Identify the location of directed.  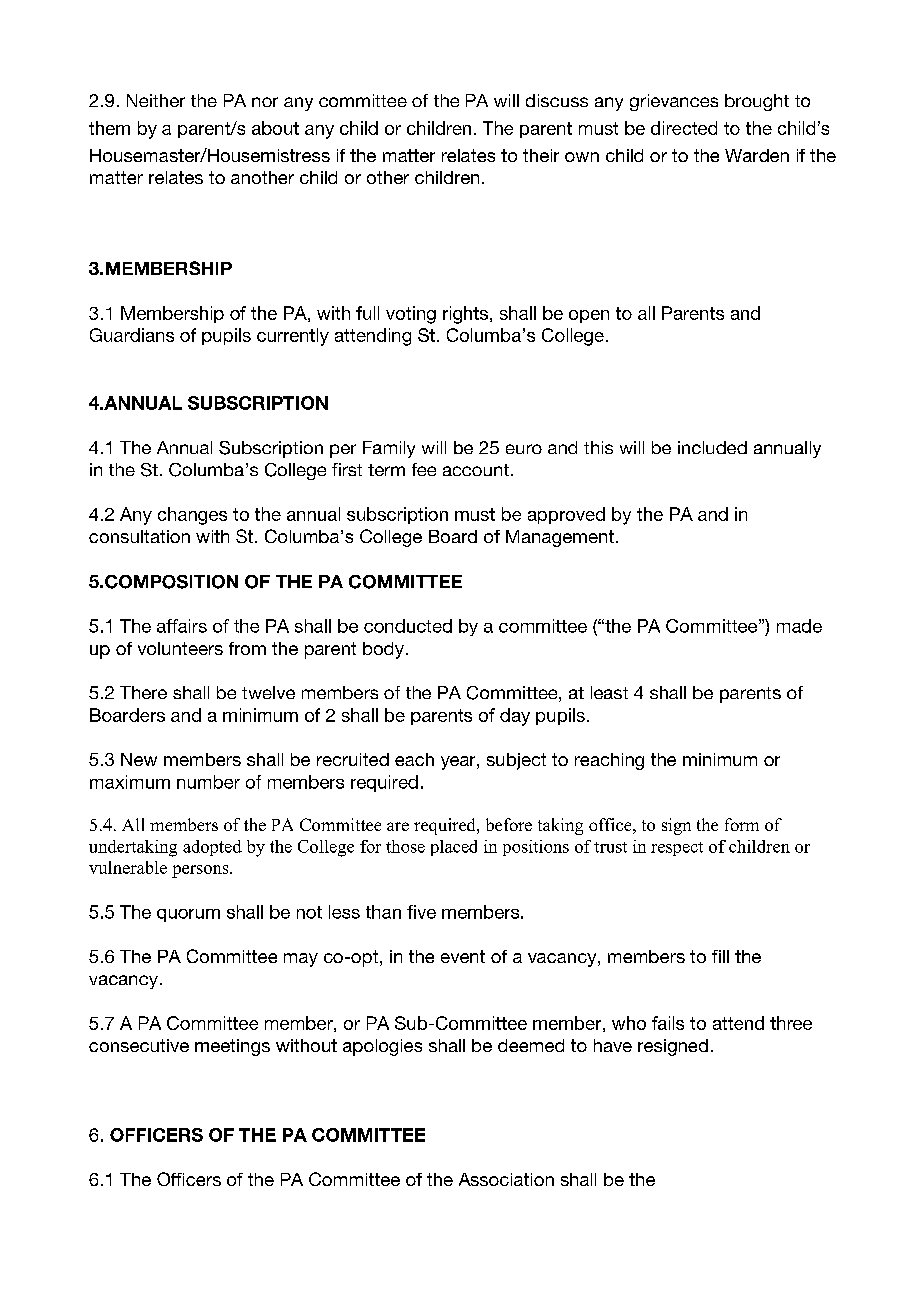
(684, 128).
